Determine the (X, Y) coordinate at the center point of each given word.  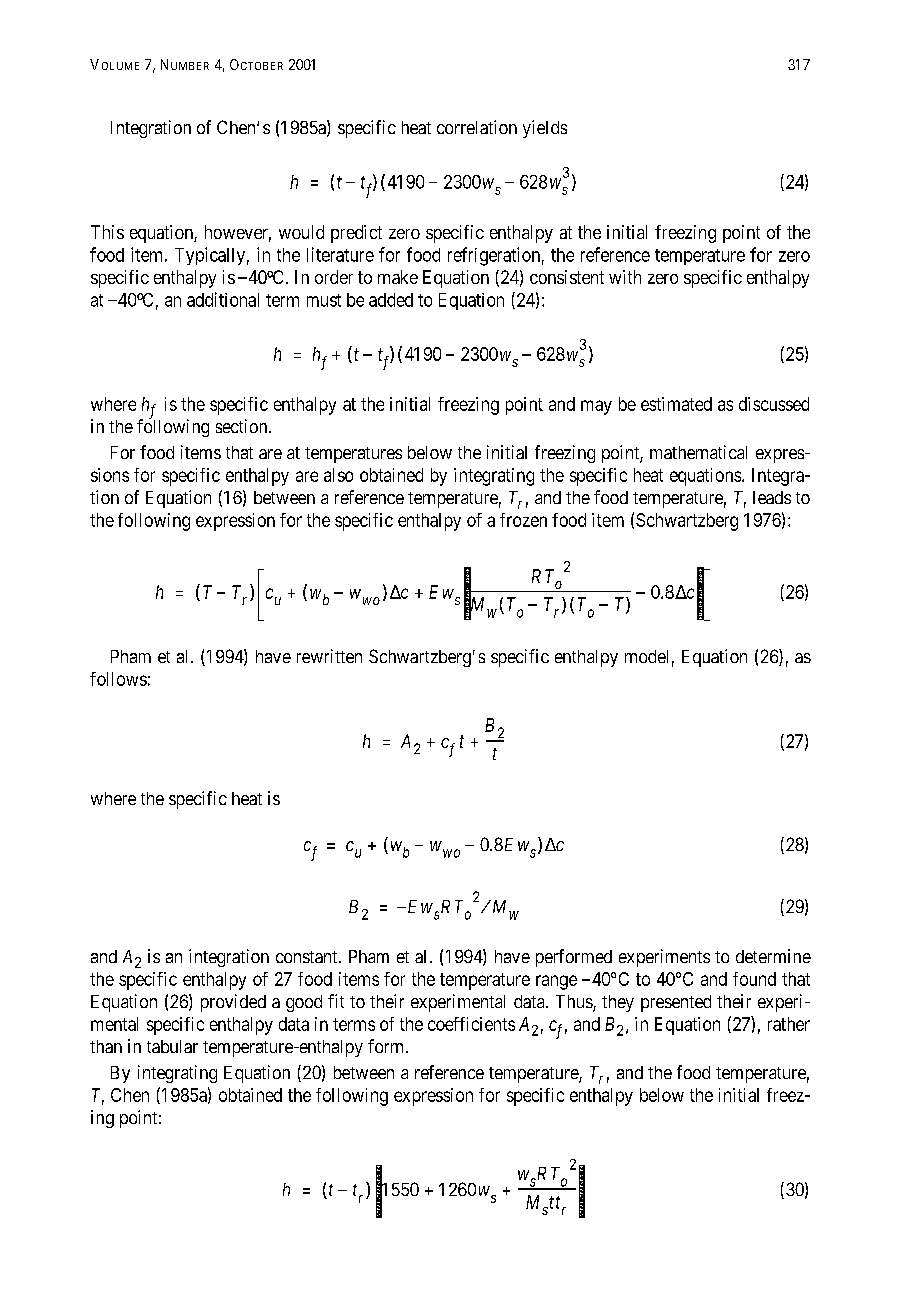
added (391, 300)
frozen (523, 520)
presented (676, 1003)
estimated (676, 404)
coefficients (471, 1024)
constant (308, 957)
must (324, 300)
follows (118, 679)
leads (772, 497)
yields (545, 129)
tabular (172, 1046)
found (754, 979)
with (625, 277)
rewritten (329, 656)
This (107, 232)
